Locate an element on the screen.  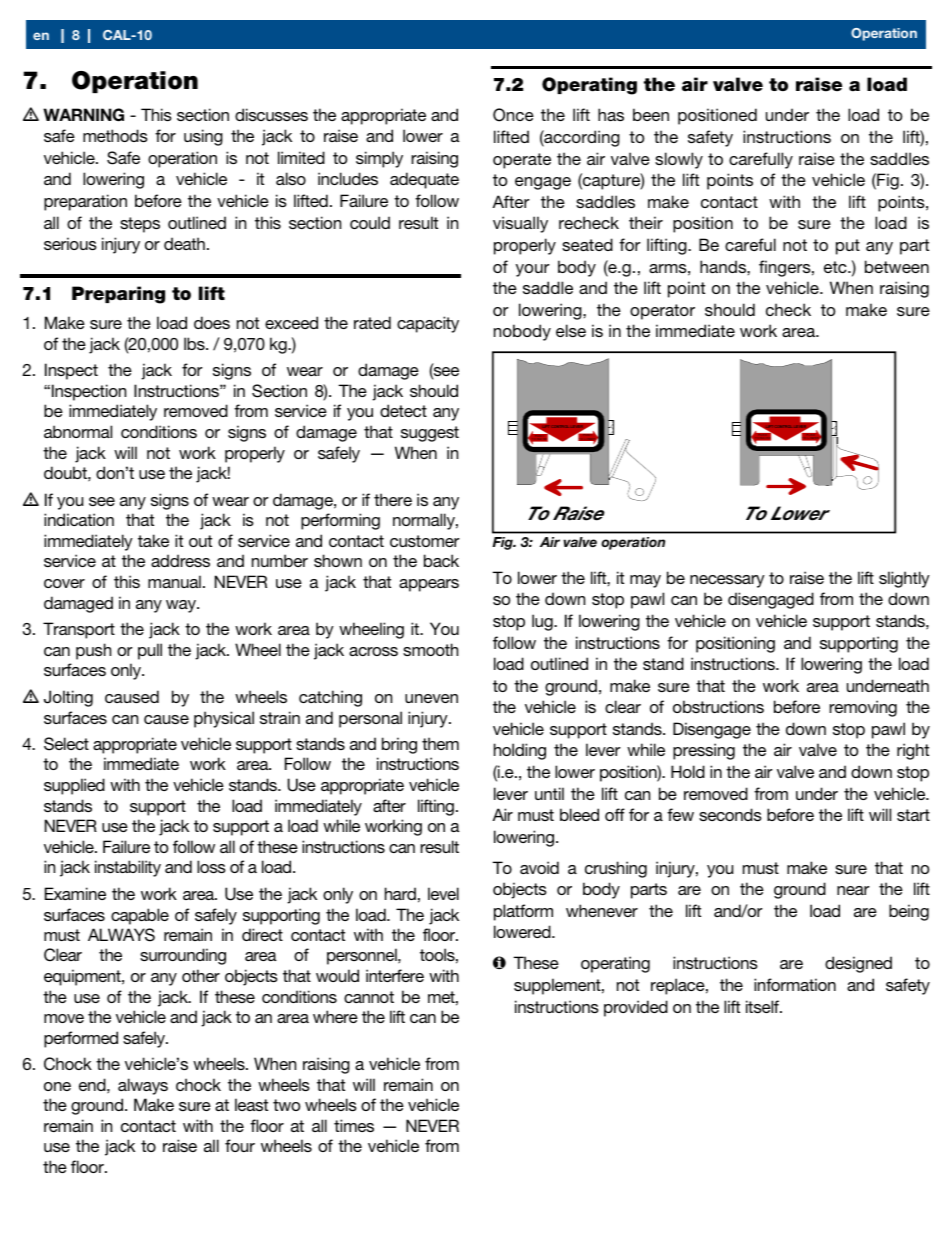
slowly is located at coordinates (679, 160).
